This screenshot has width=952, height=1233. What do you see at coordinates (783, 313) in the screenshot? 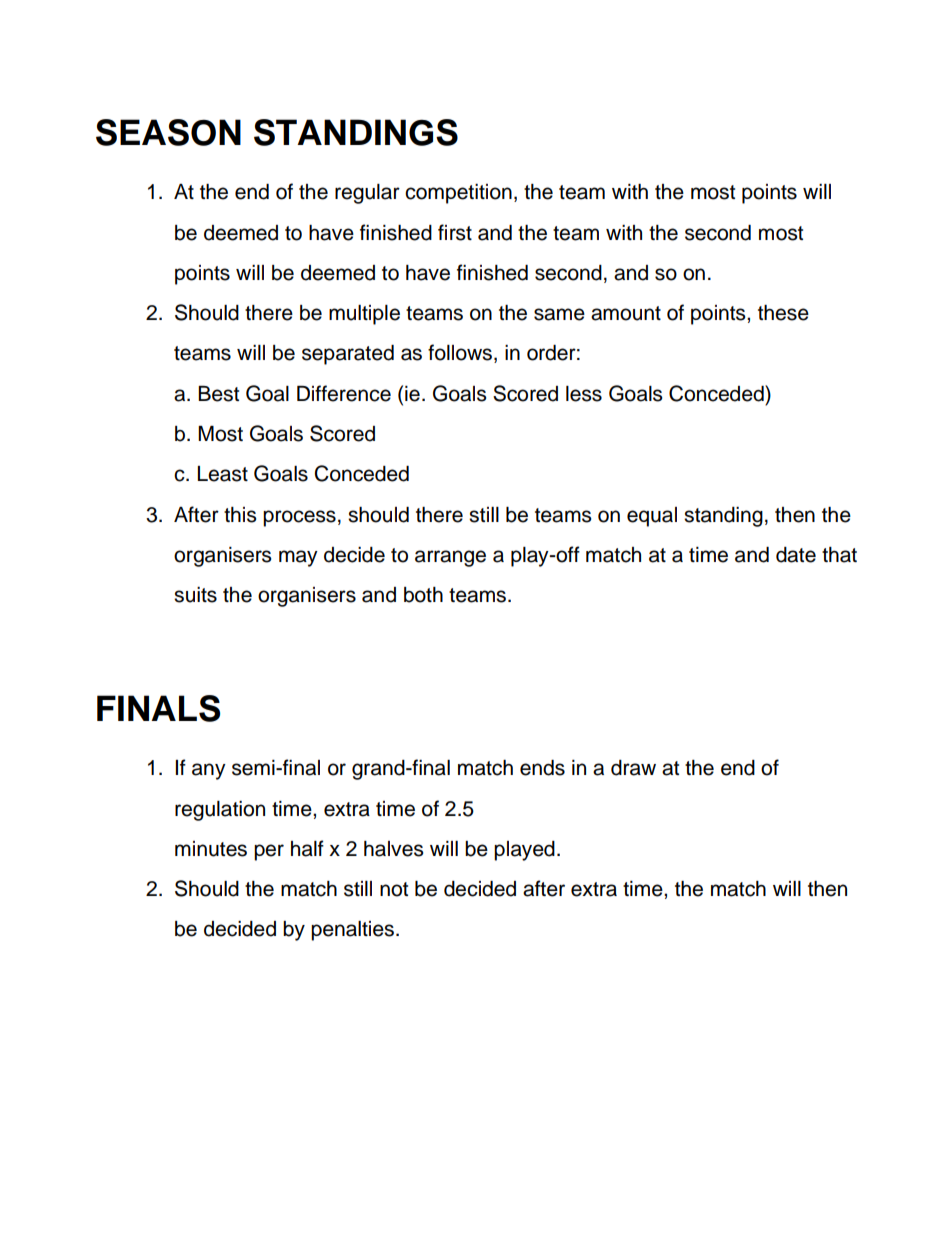
I see `these` at bounding box center [783, 313].
